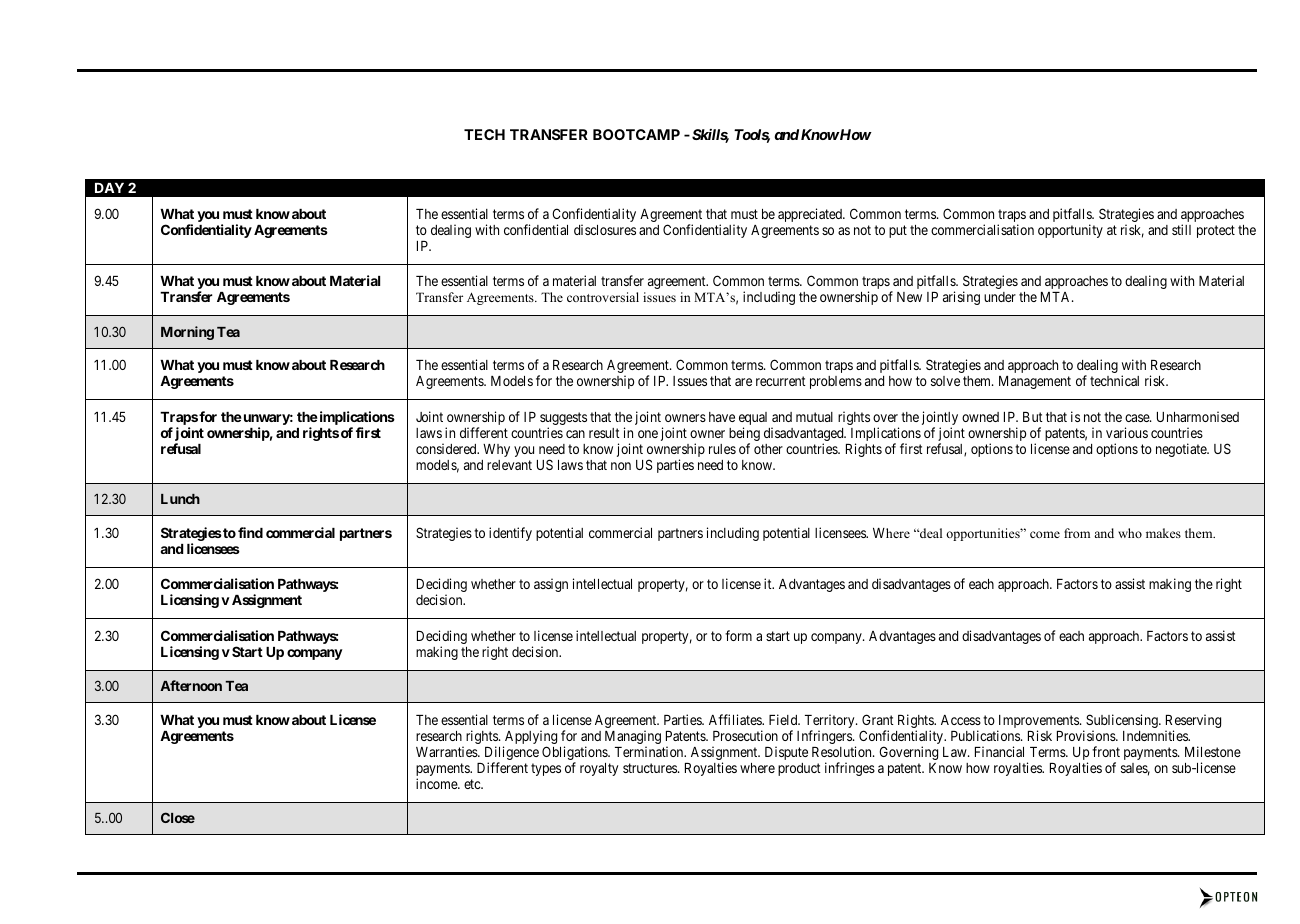 This screenshot has width=1300, height=924. Describe the element at coordinates (1077, 533) in the screenshot. I see `from` at that location.
